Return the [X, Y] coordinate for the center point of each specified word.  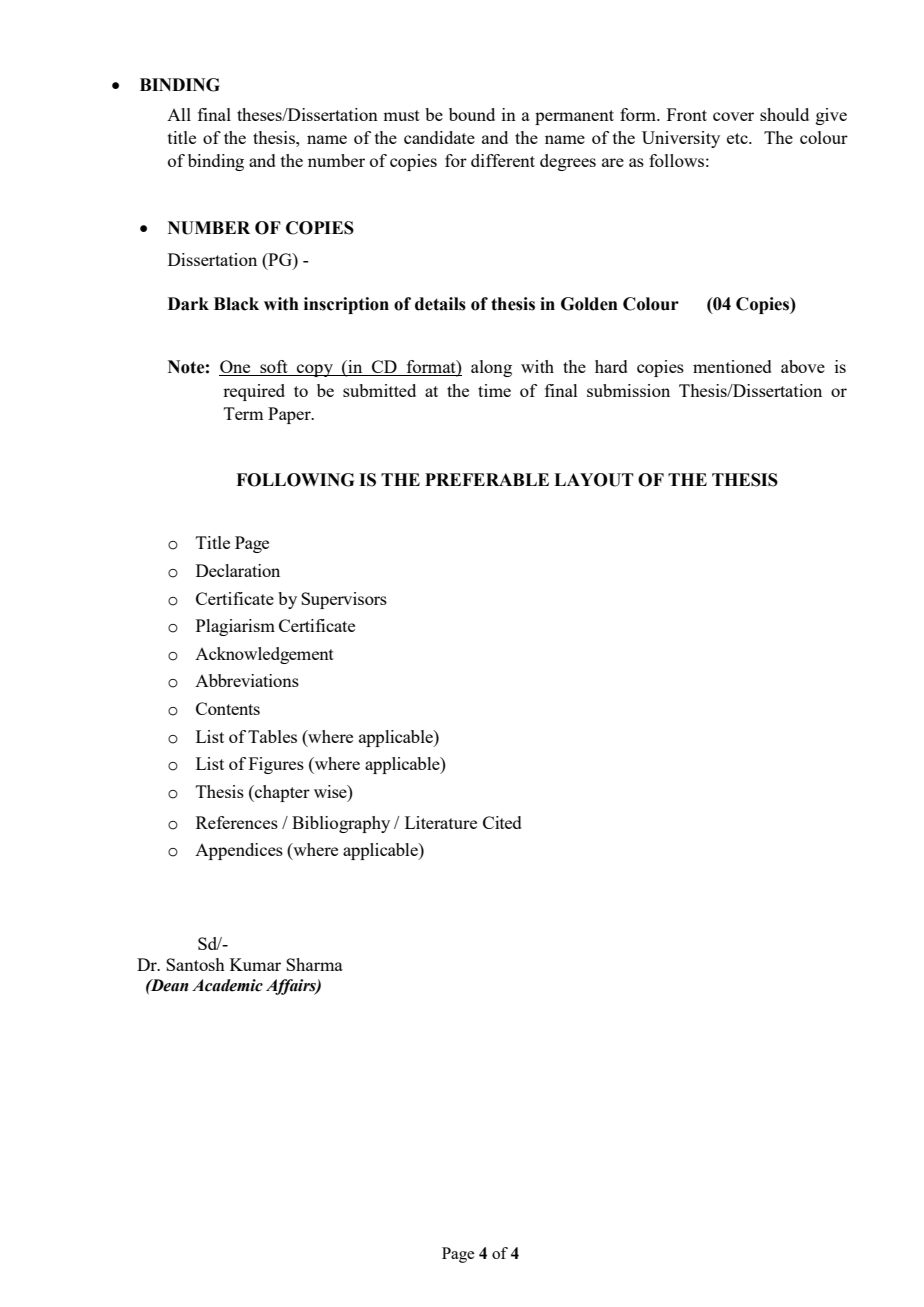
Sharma [314, 964]
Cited [502, 822]
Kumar [255, 964]
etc [738, 138]
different [503, 160]
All [179, 114]
